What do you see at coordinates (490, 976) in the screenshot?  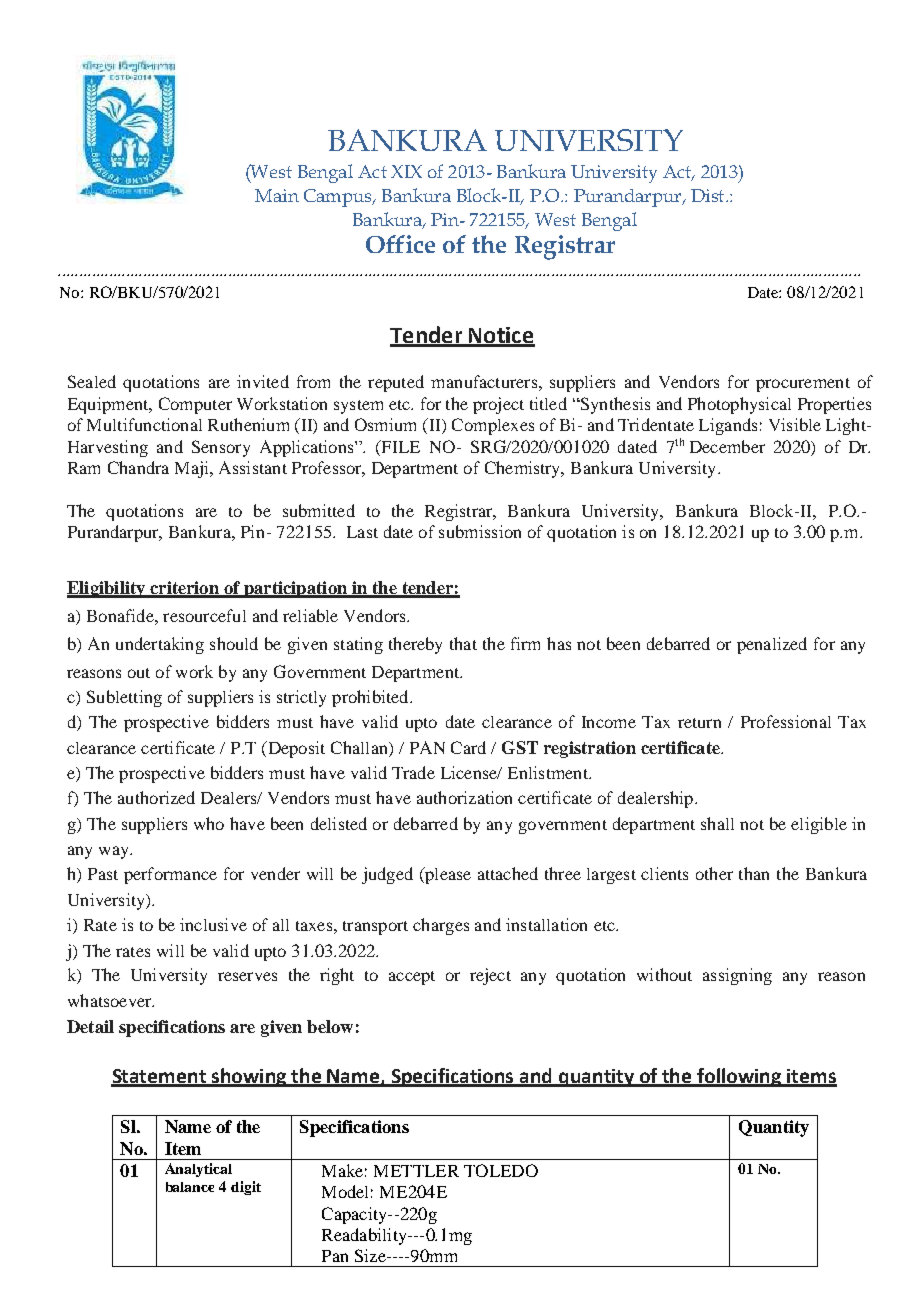 I see `reject` at bounding box center [490, 976].
